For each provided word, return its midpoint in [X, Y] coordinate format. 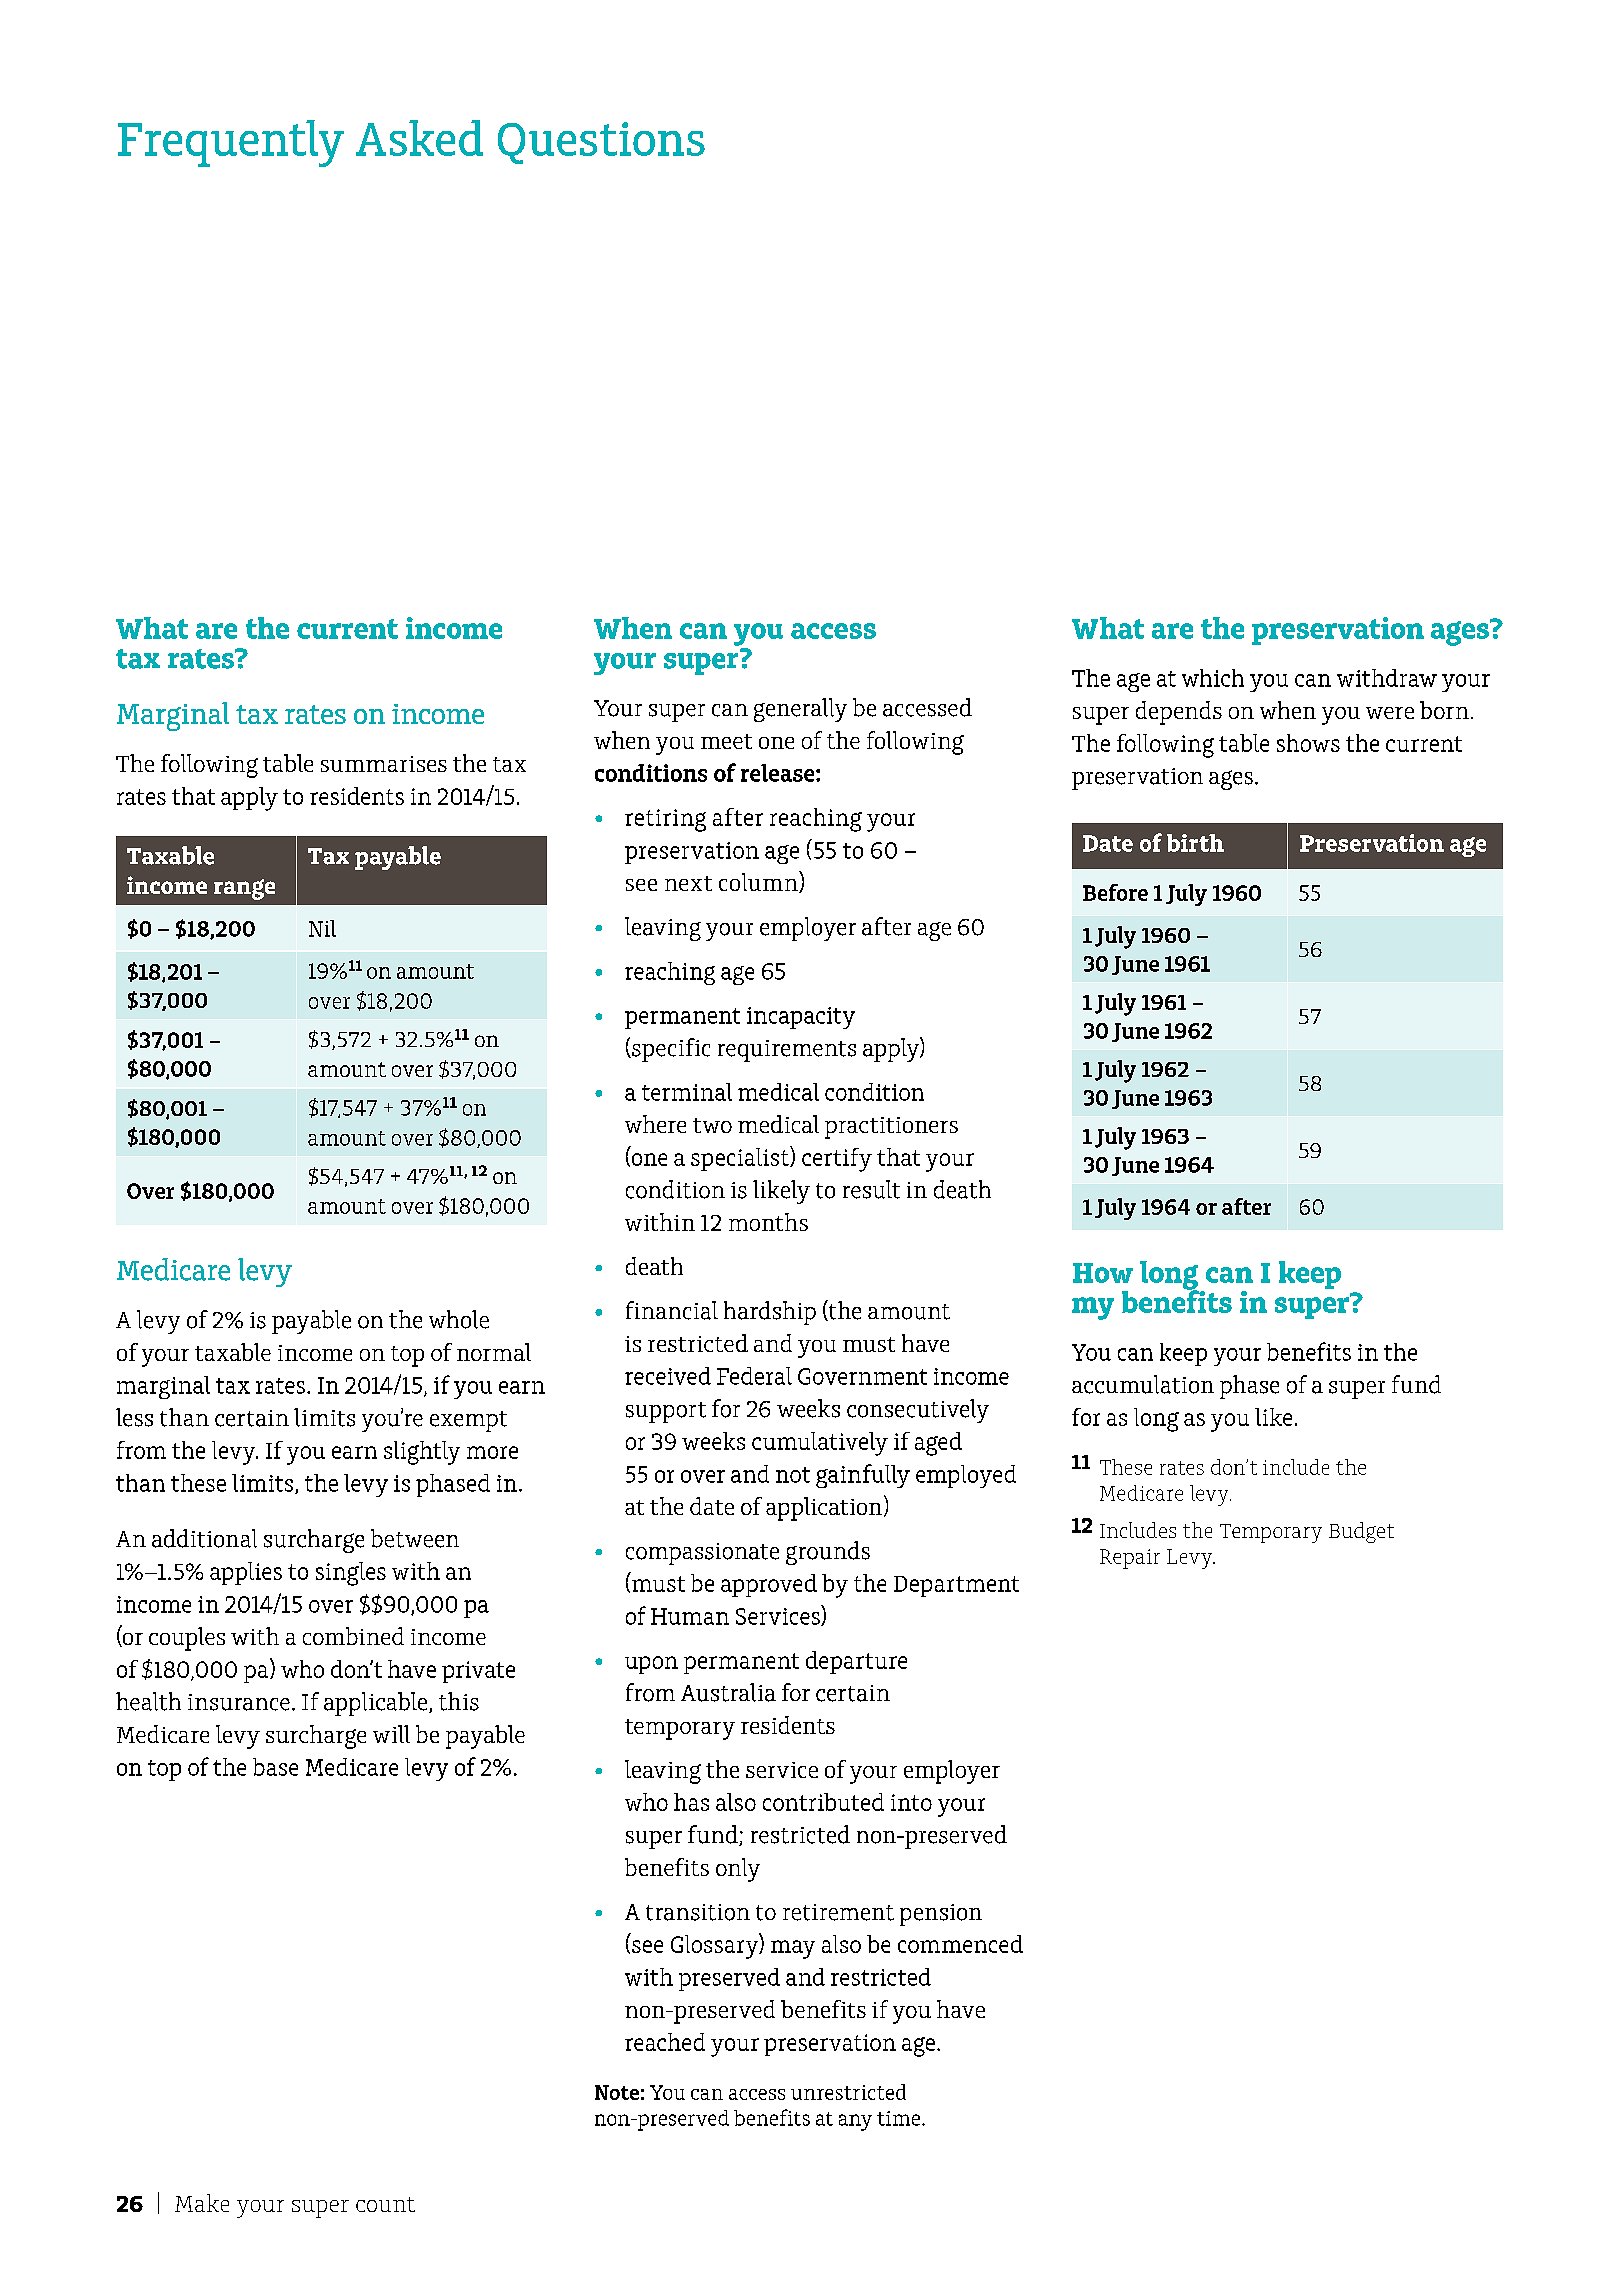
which [1213, 678]
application [824, 1509]
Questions [601, 143]
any [855, 2122]
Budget [1361, 1532]
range [244, 889]
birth [1195, 843]
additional [204, 1538]
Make [202, 2203]
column [759, 882]
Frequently [231, 143]
